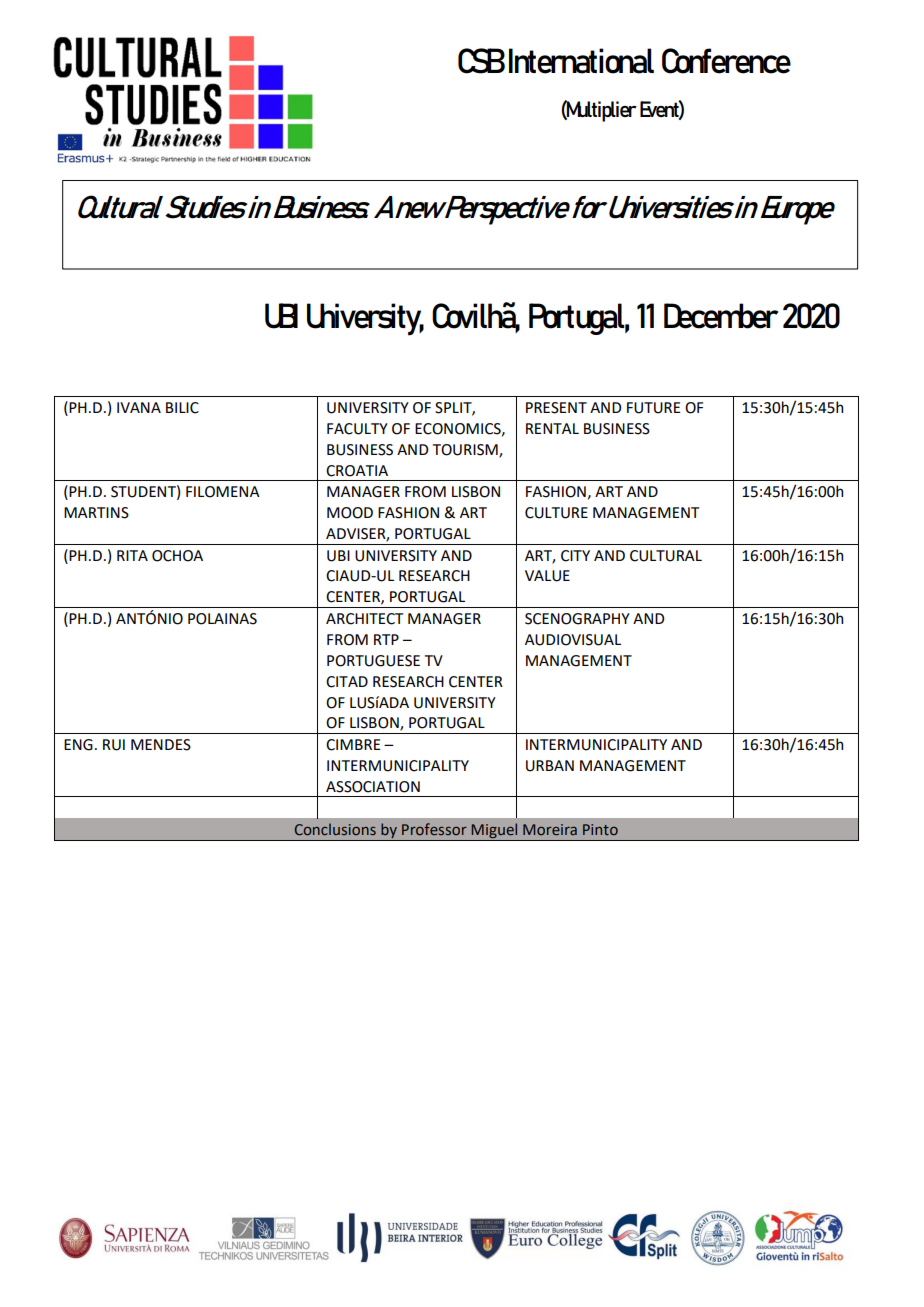 This document has width=924, height=1307. What do you see at coordinates (653, 408) in the document?
I see `FUTURE` at bounding box center [653, 408].
